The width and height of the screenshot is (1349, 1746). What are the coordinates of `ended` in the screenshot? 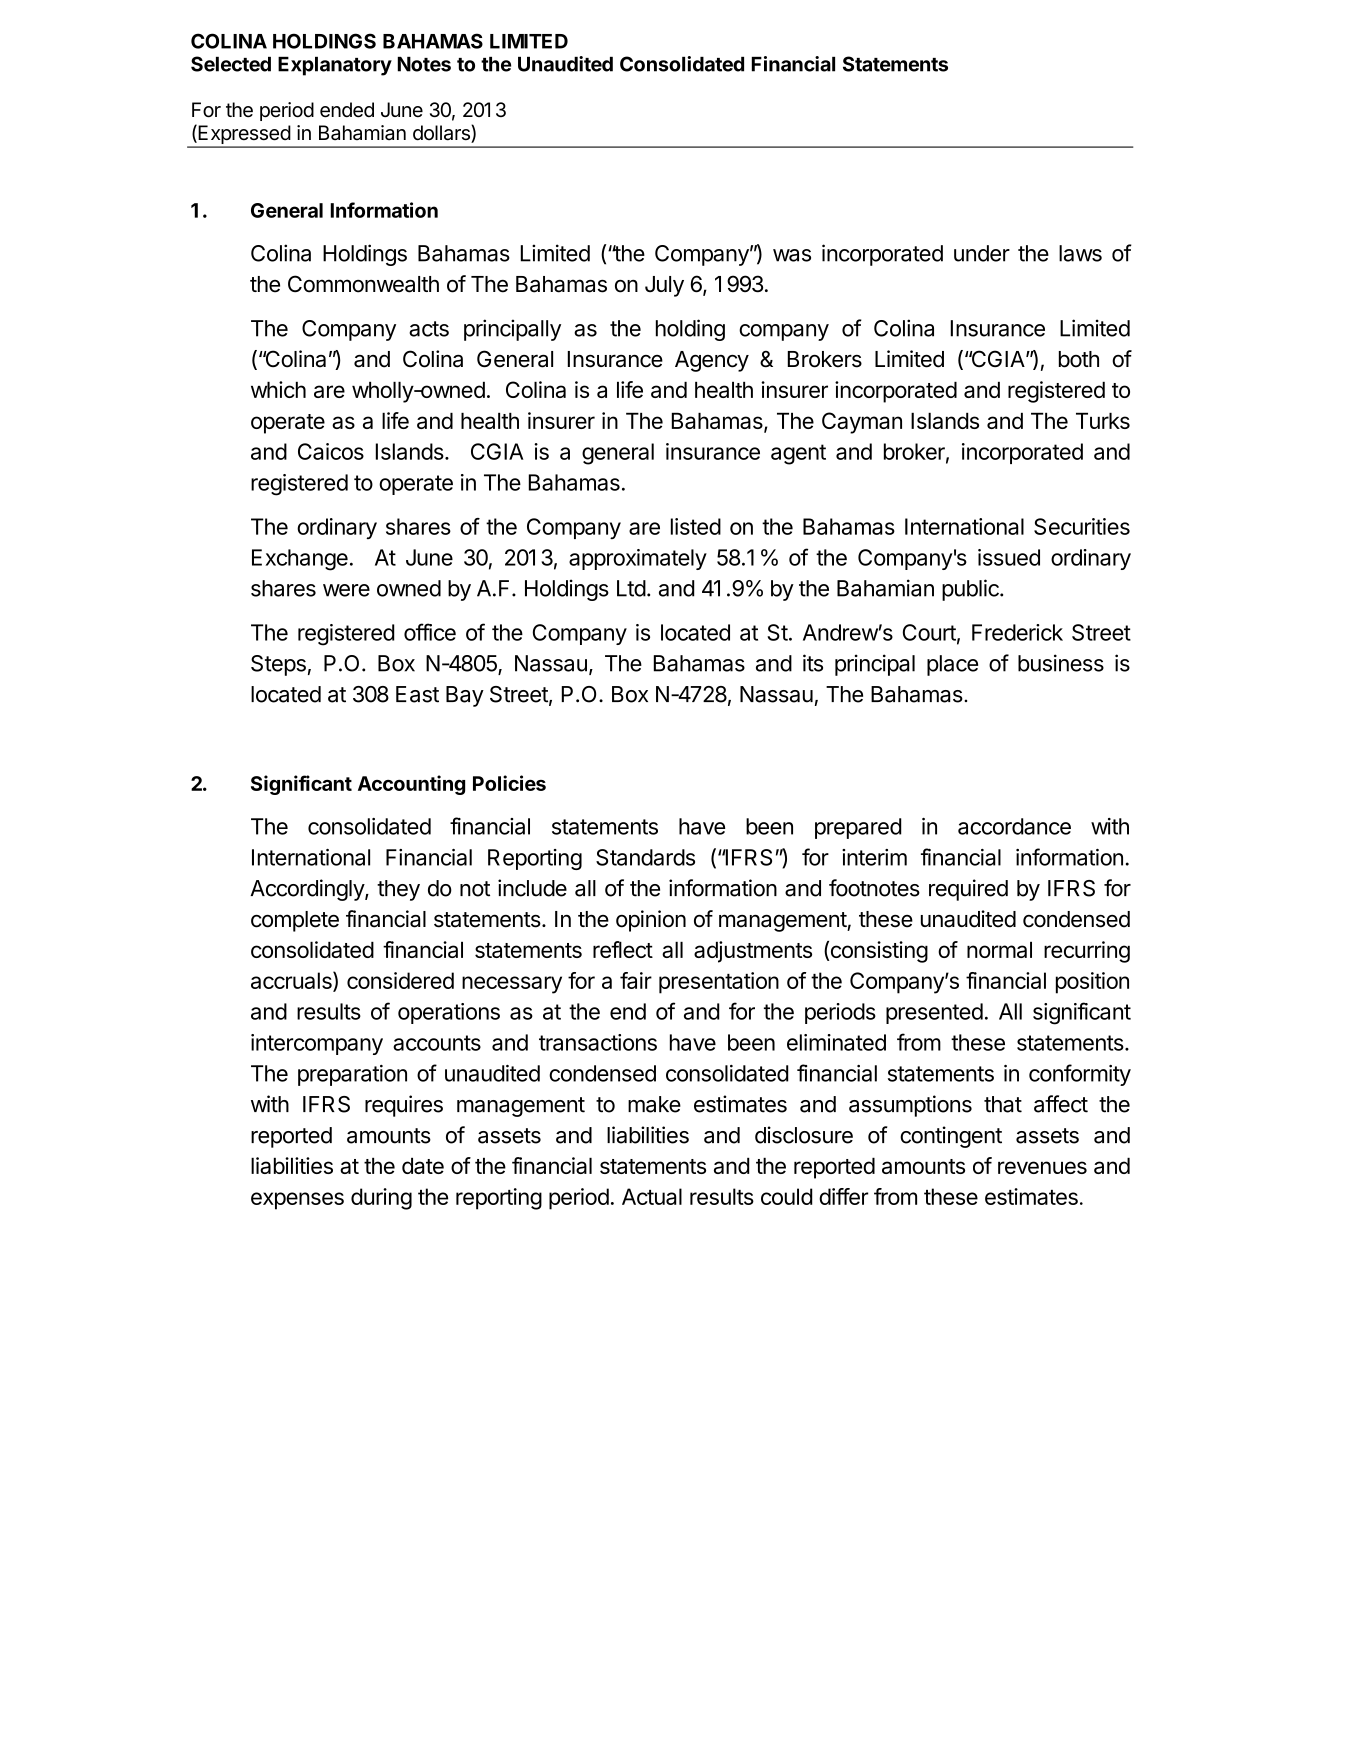 It's located at (347, 110).
